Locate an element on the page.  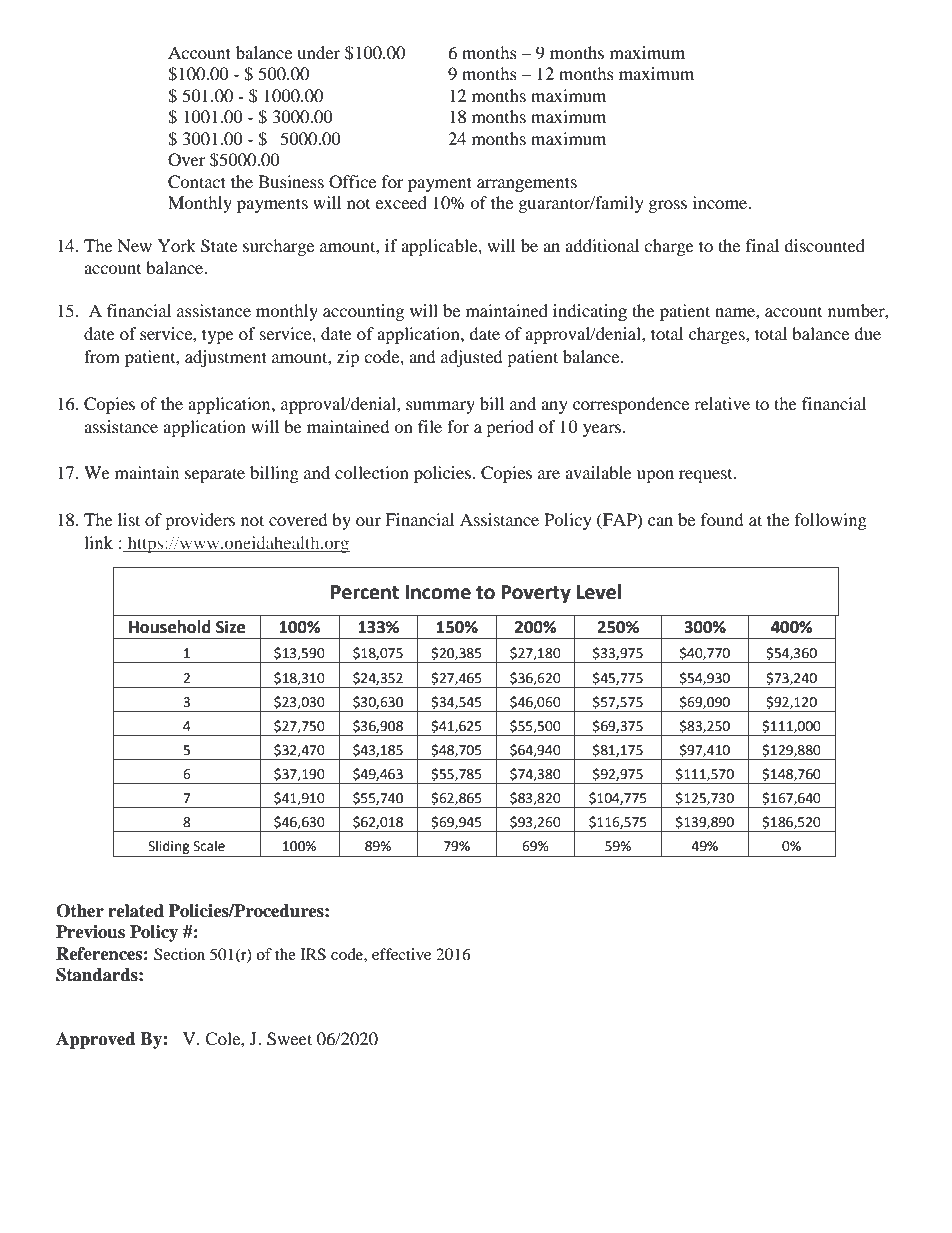
arrangements is located at coordinates (527, 184).
